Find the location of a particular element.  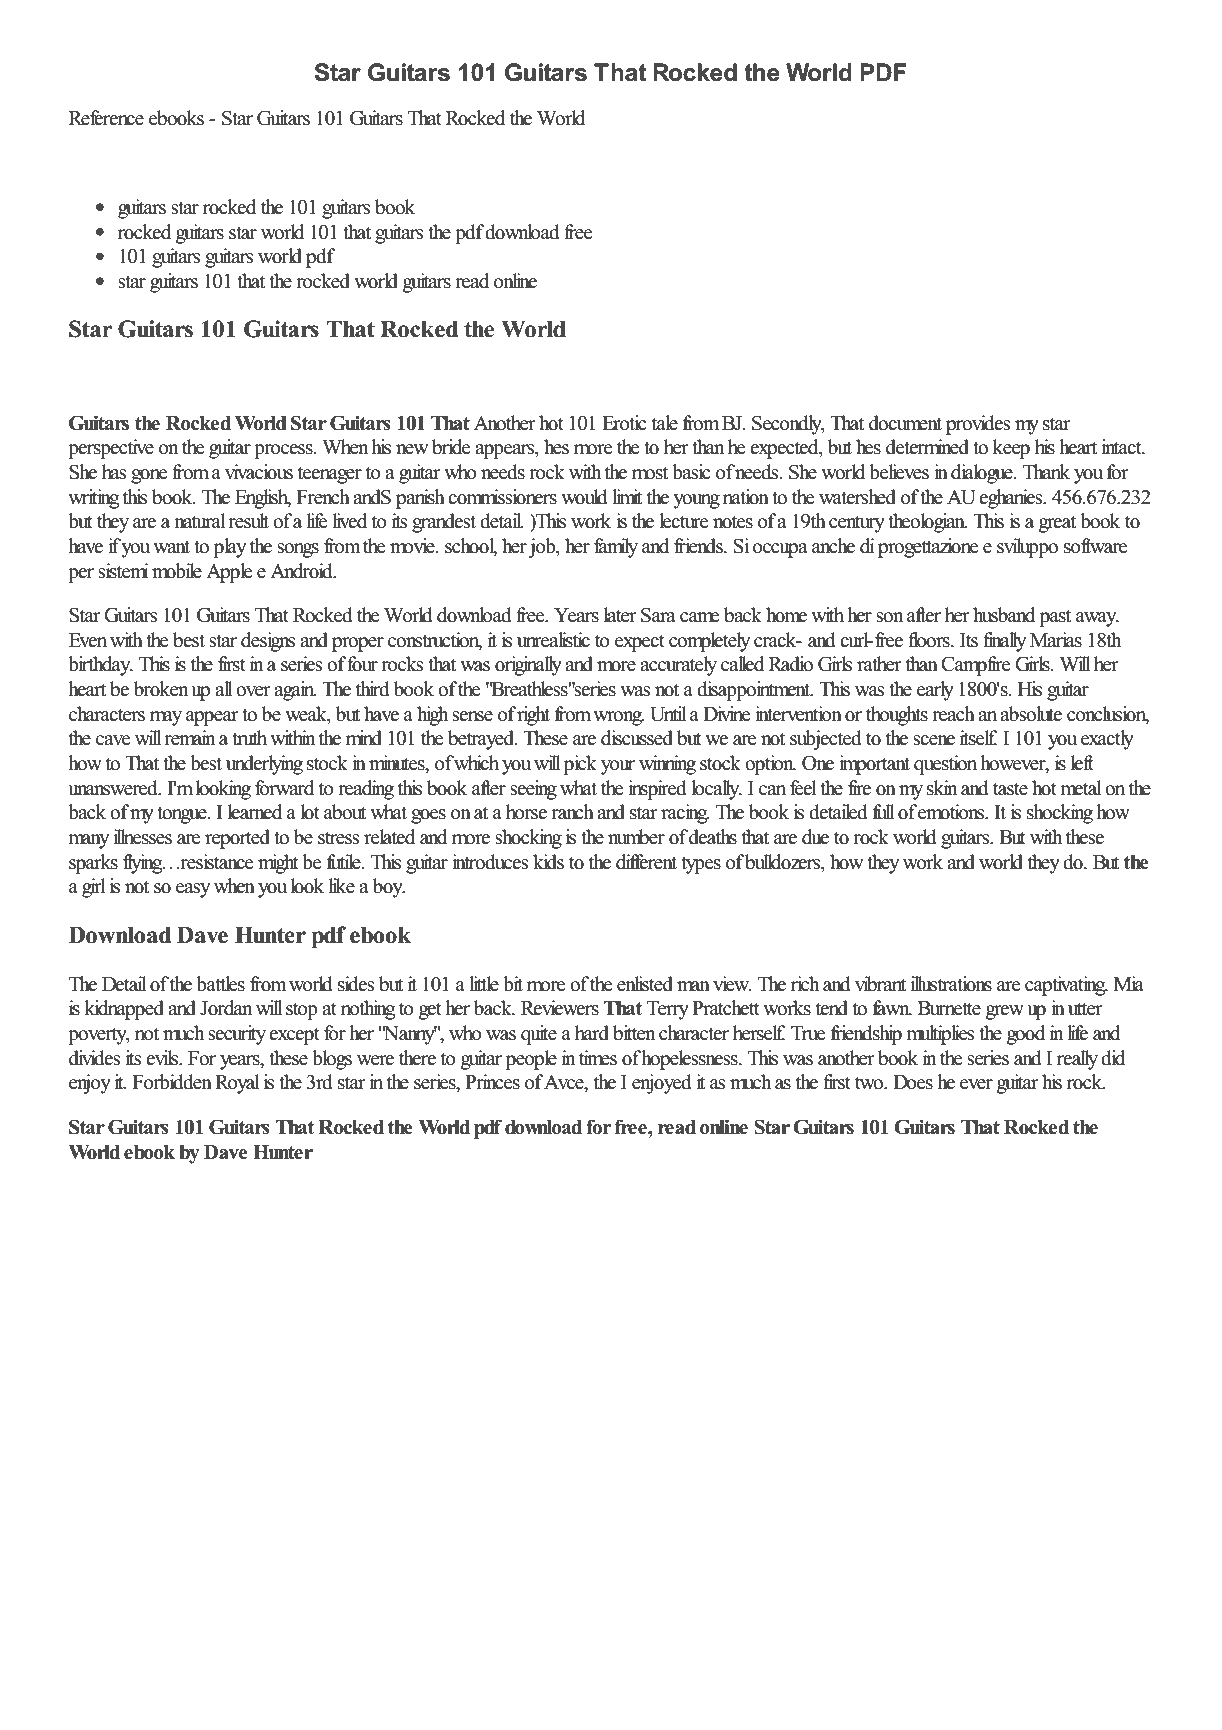

underlying is located at coordinates (264, 765).
